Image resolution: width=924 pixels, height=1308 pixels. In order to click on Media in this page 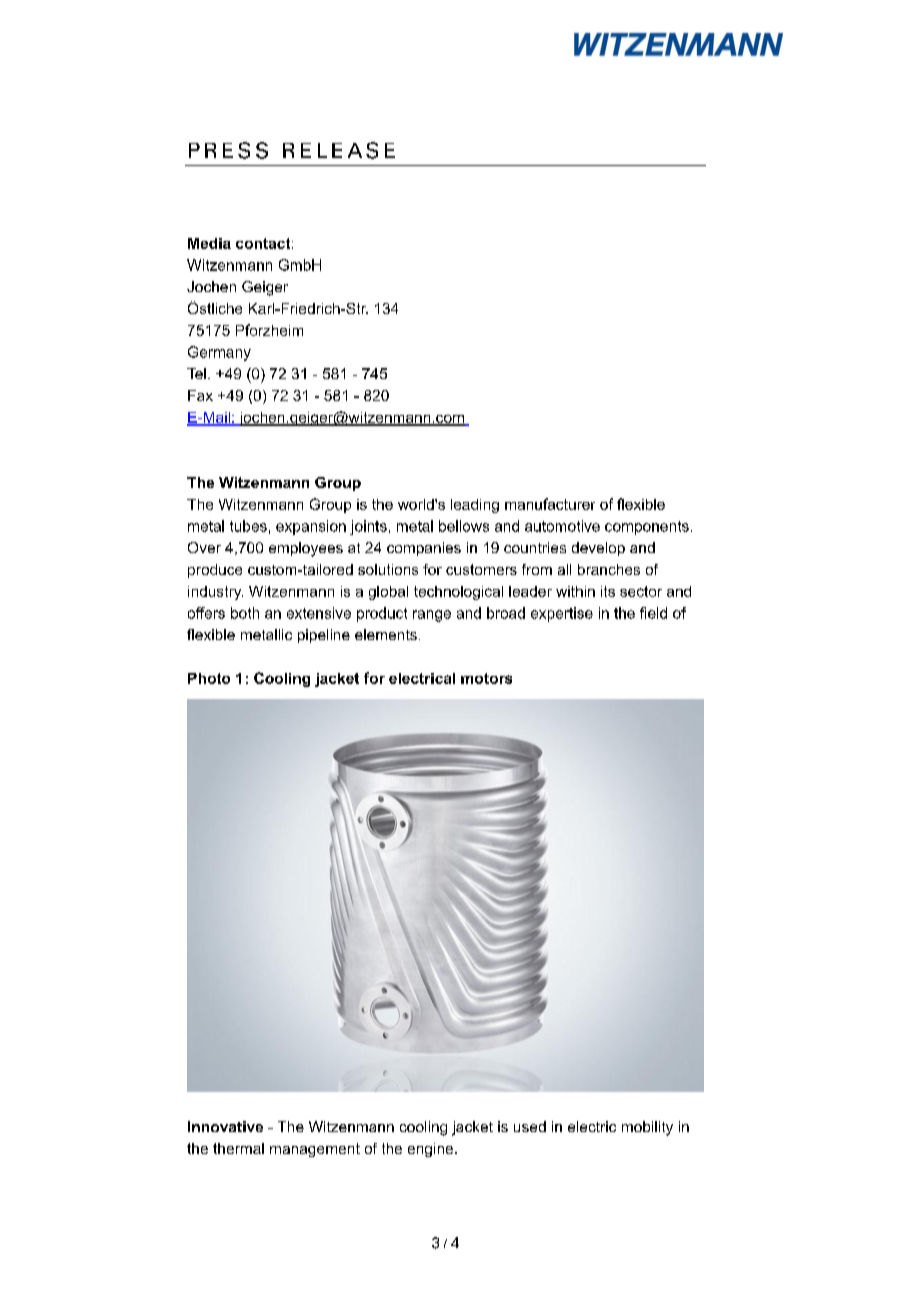, I will do `click(209, 243)`.
